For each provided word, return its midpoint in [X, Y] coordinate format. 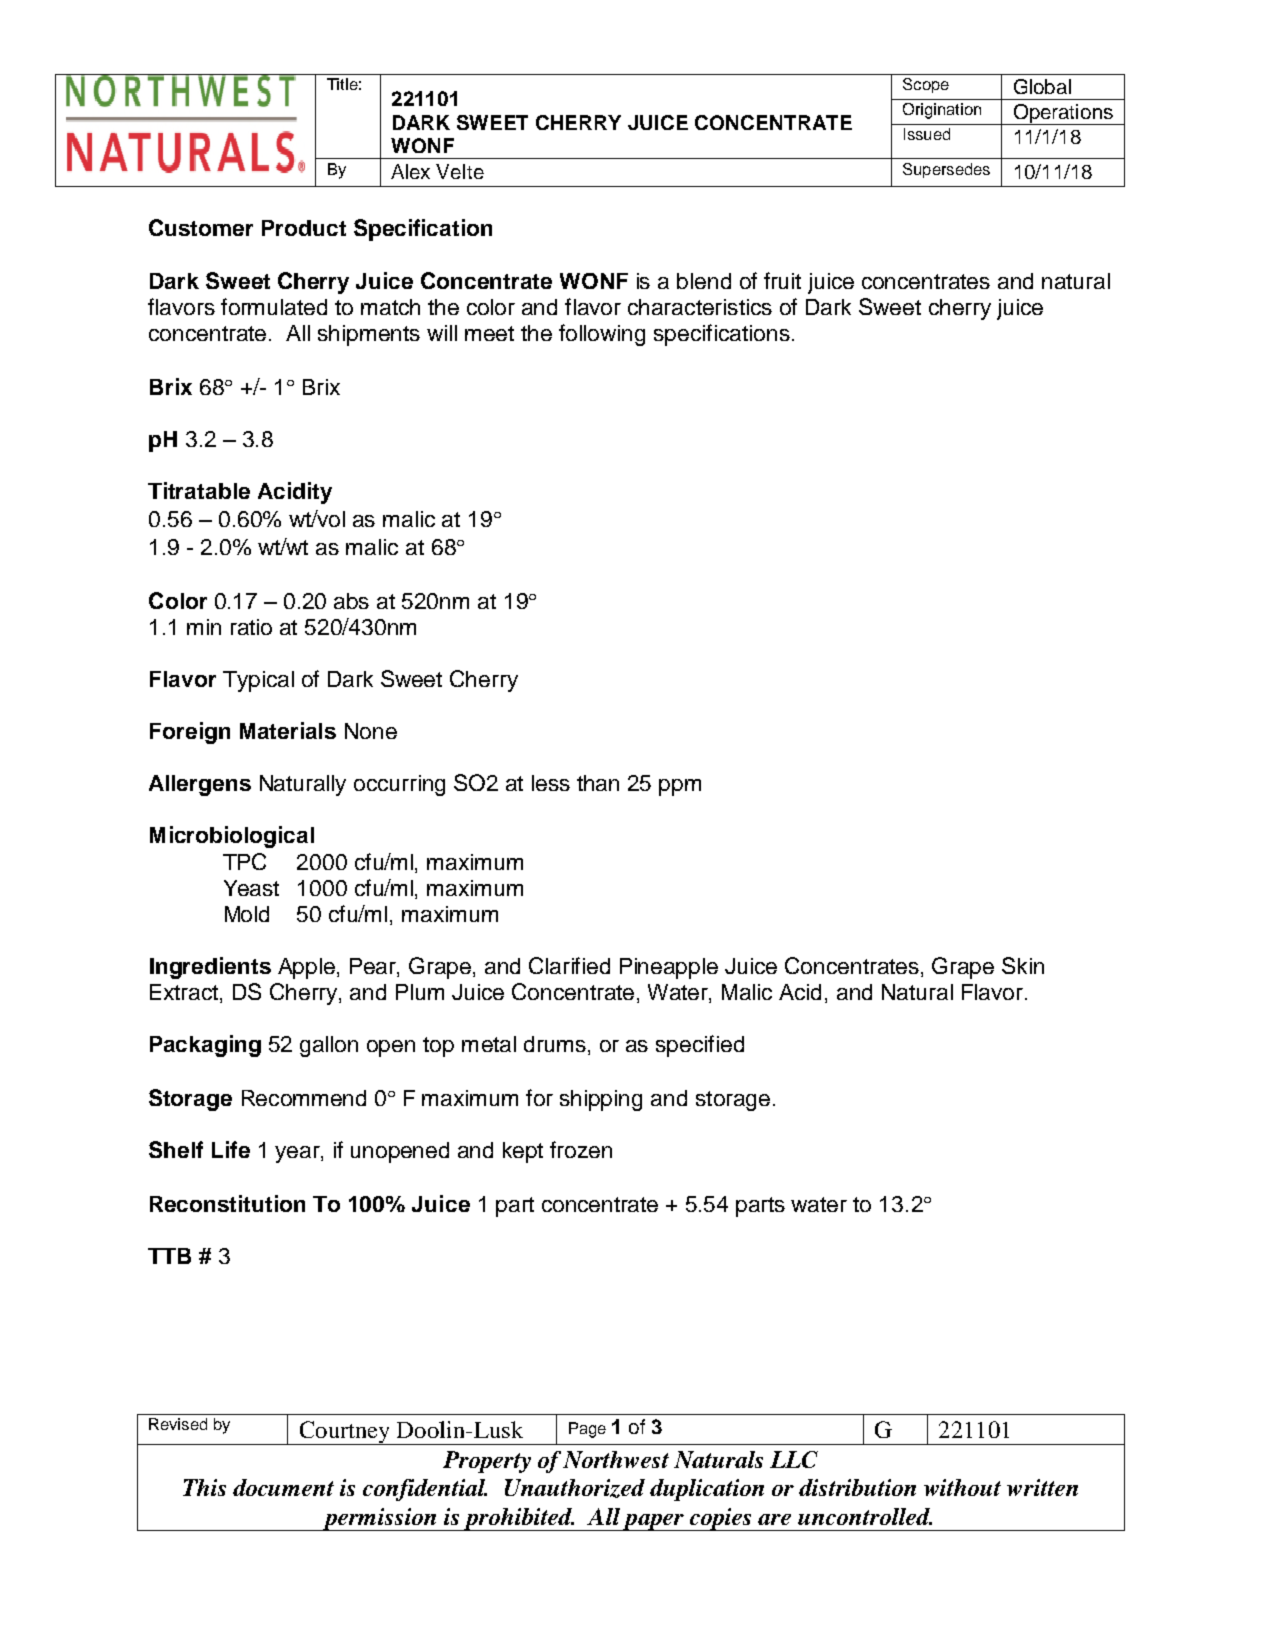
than [598, 783]
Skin [1023, 965]
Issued [927, 134]
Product [304, 228]
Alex [410, 171]
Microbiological [232, 837]
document [283, 1487]
